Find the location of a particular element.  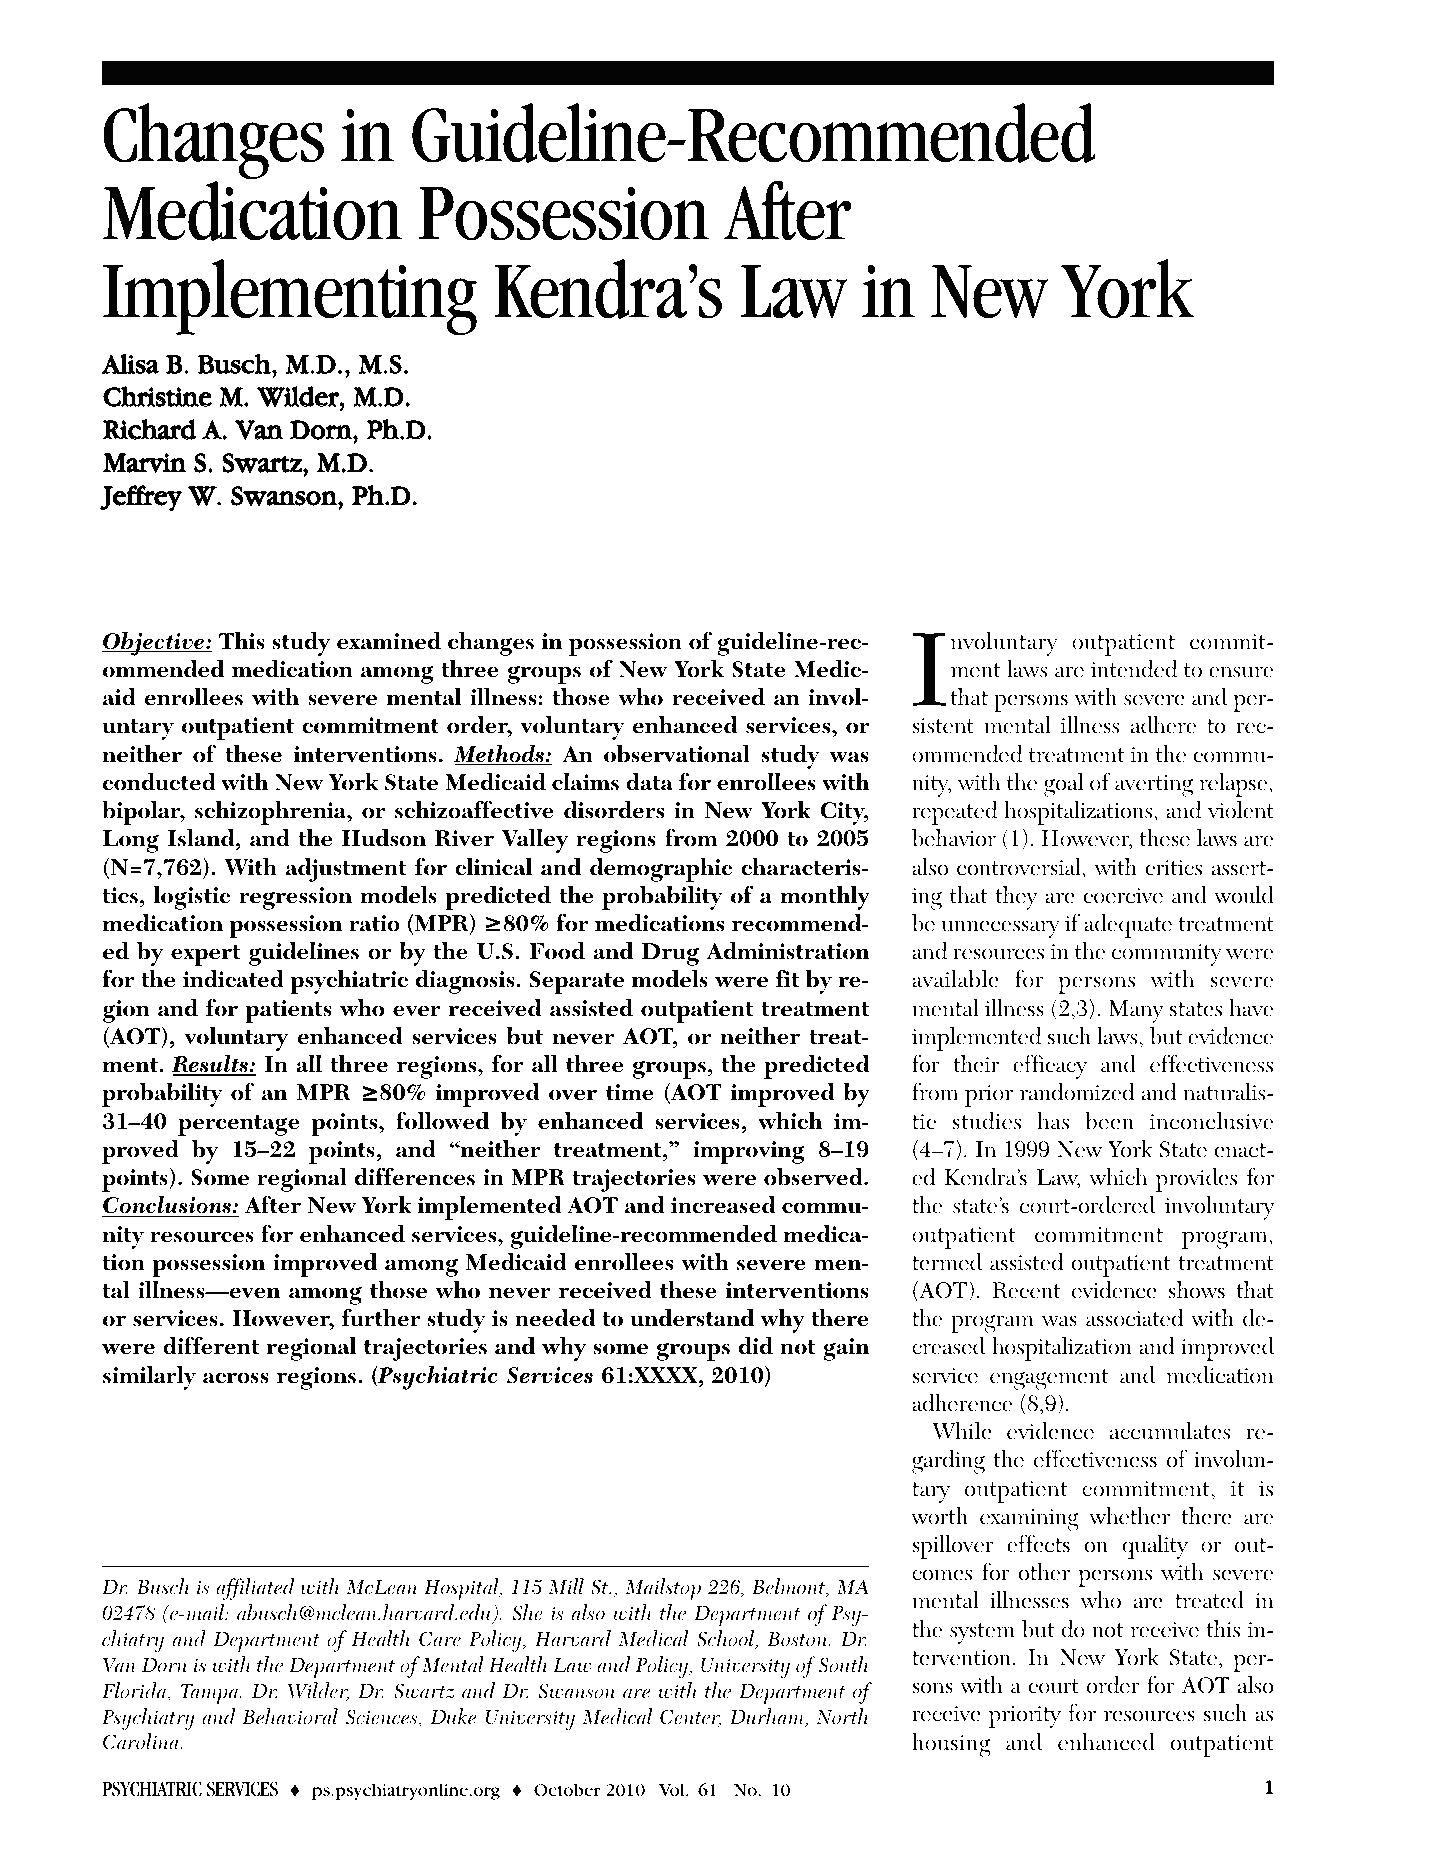

expert is located at coordinates (205, 955).
